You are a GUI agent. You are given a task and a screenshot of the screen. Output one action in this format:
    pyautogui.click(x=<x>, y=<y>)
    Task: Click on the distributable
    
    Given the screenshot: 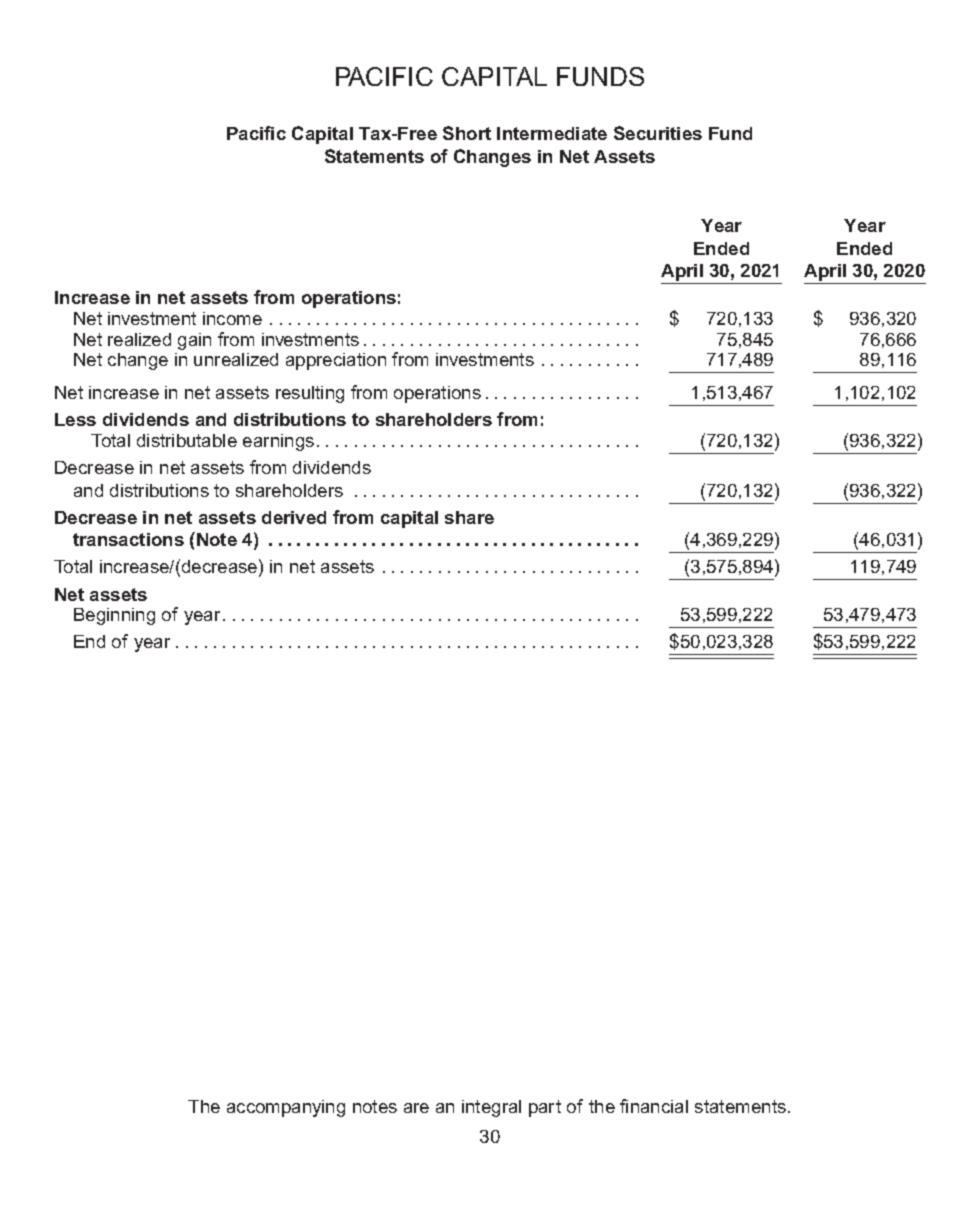 What is the action you would take?
    pyautogui.click(x=187, y=440)
